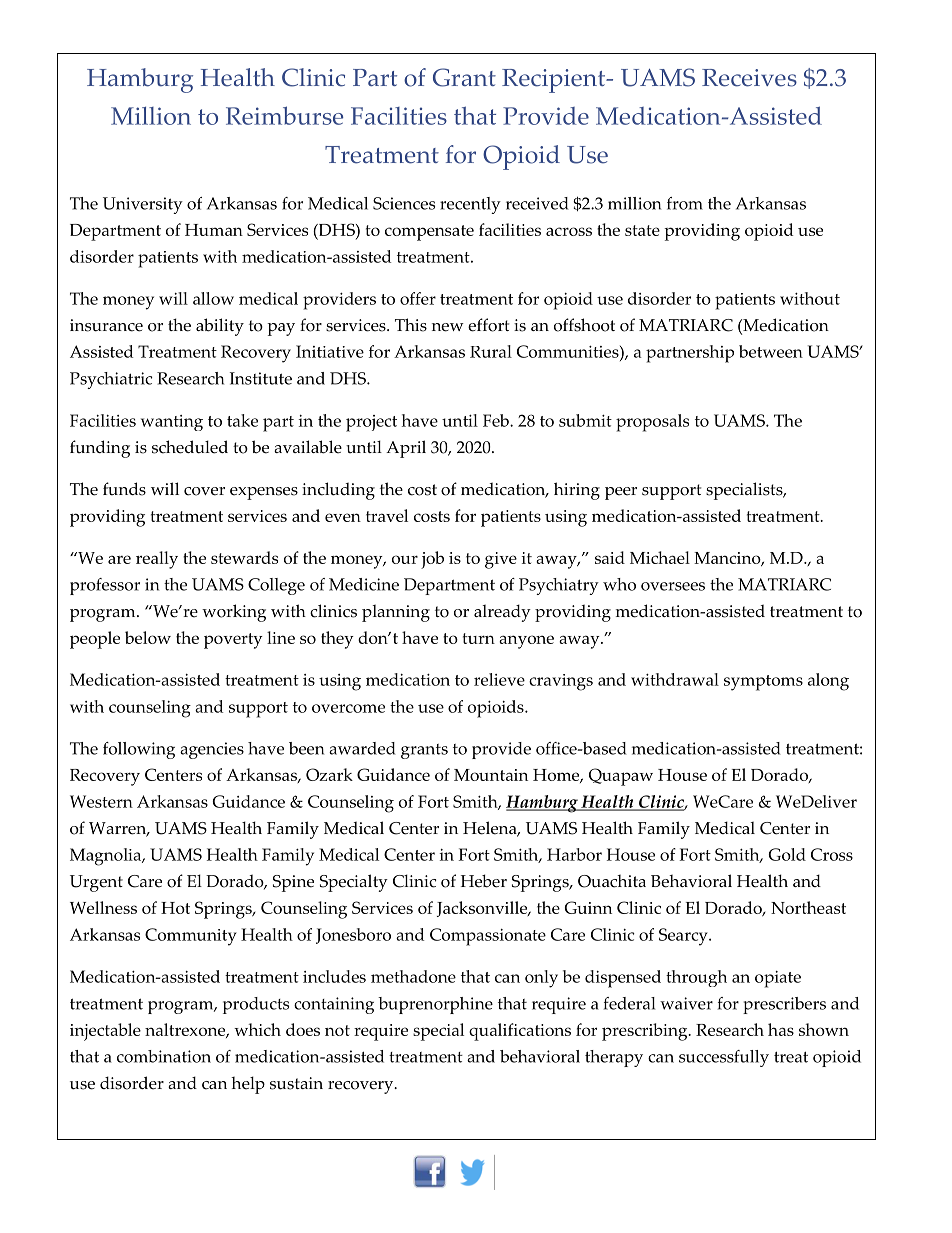  What do you see at coordinates (621, 493) in the screenshot?
I see `peer` at bounding box center [621, 493].
